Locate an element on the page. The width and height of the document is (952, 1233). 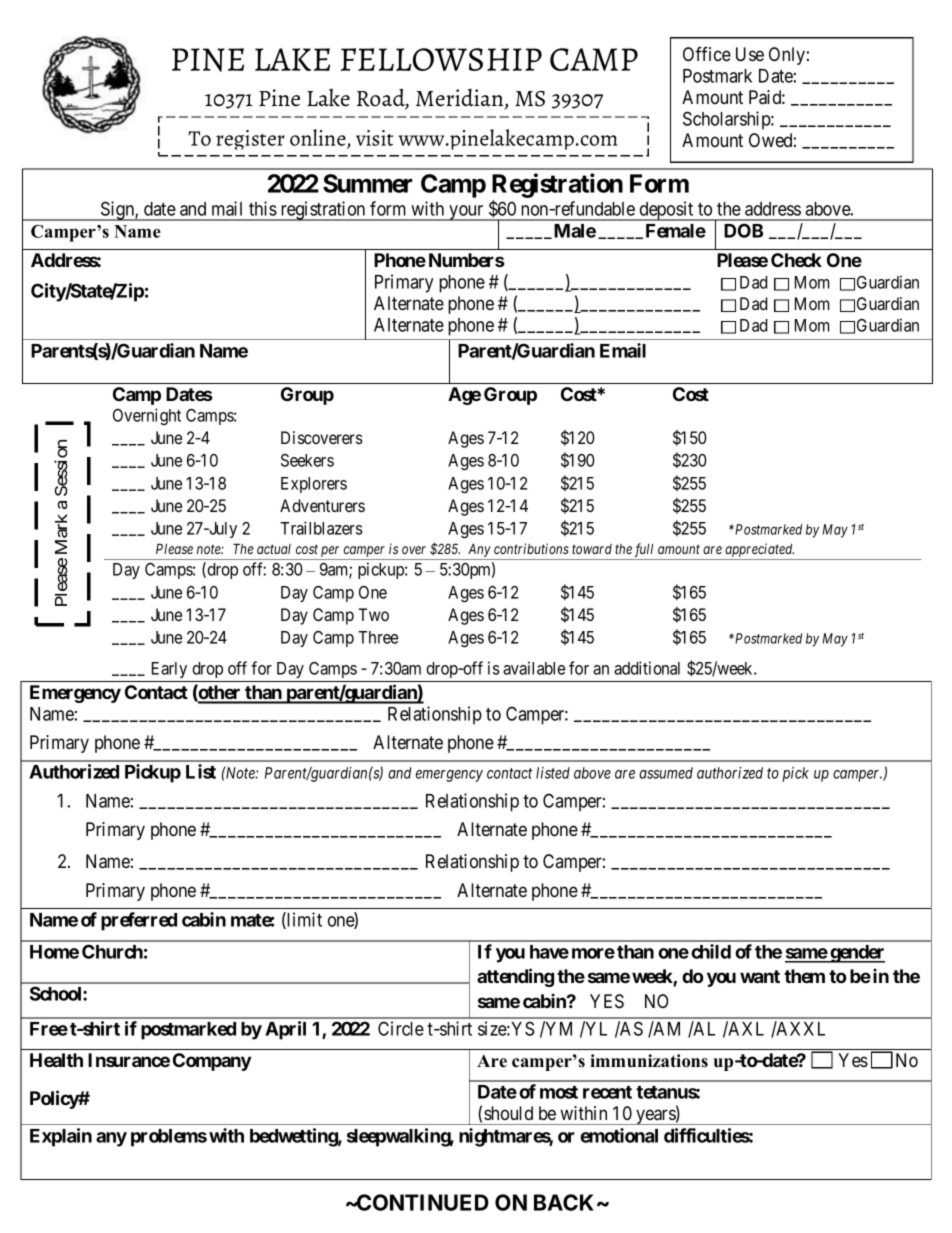
appreciated is located at coordinates (759, 551).
